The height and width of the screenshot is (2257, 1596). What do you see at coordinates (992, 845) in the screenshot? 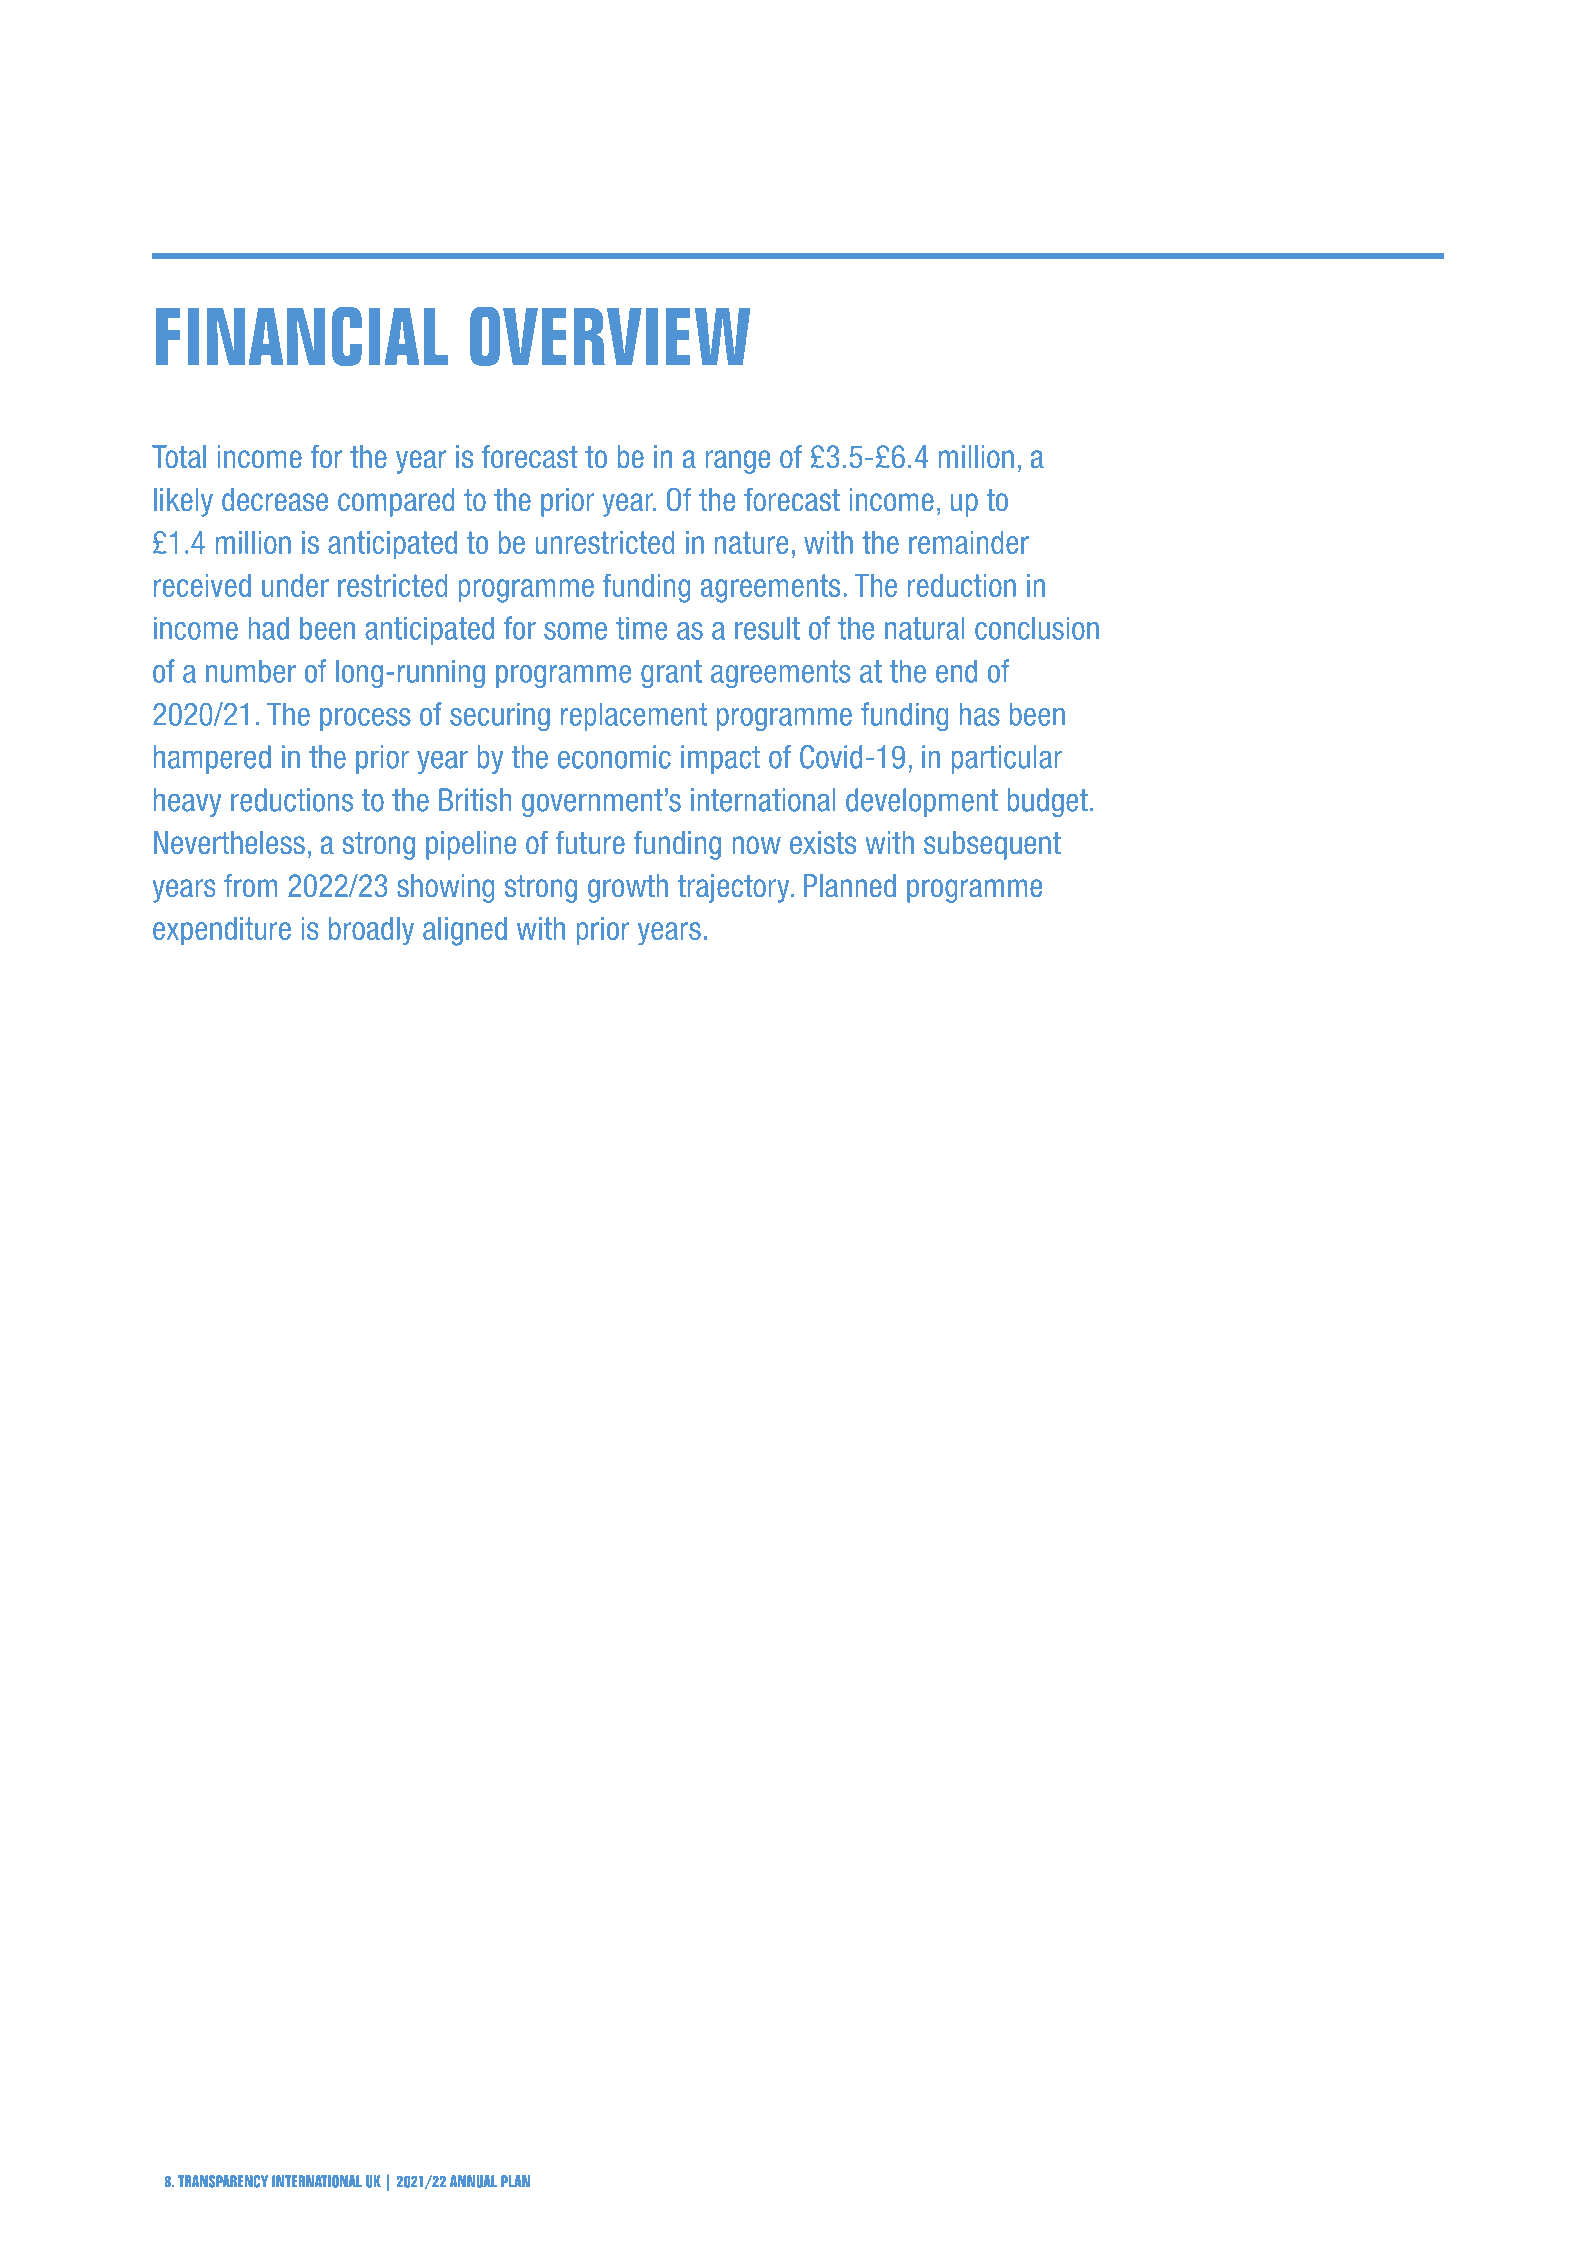
I see `subsequent` at bounding box center [992, 845].
